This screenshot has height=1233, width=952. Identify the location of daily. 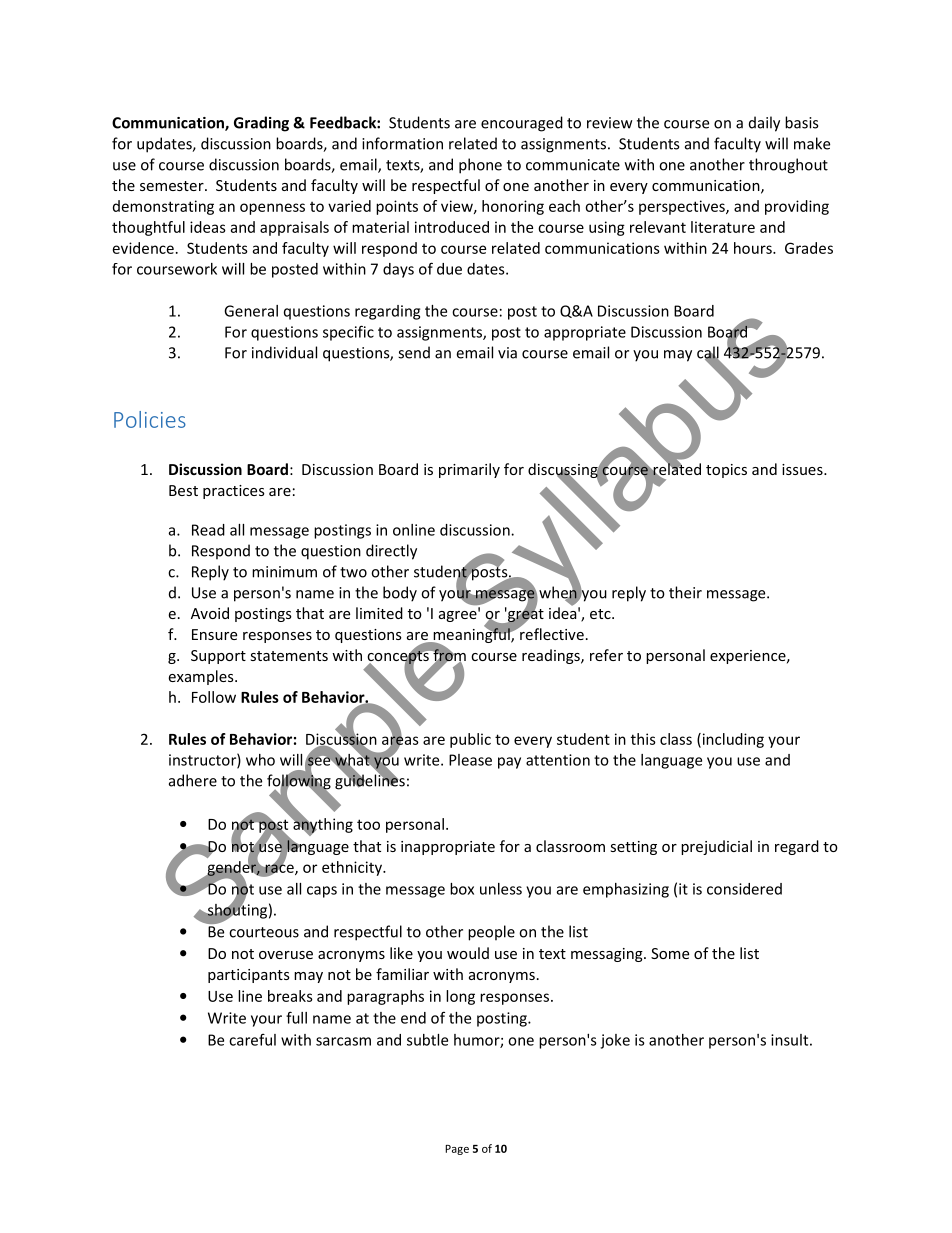
(764, 124).
